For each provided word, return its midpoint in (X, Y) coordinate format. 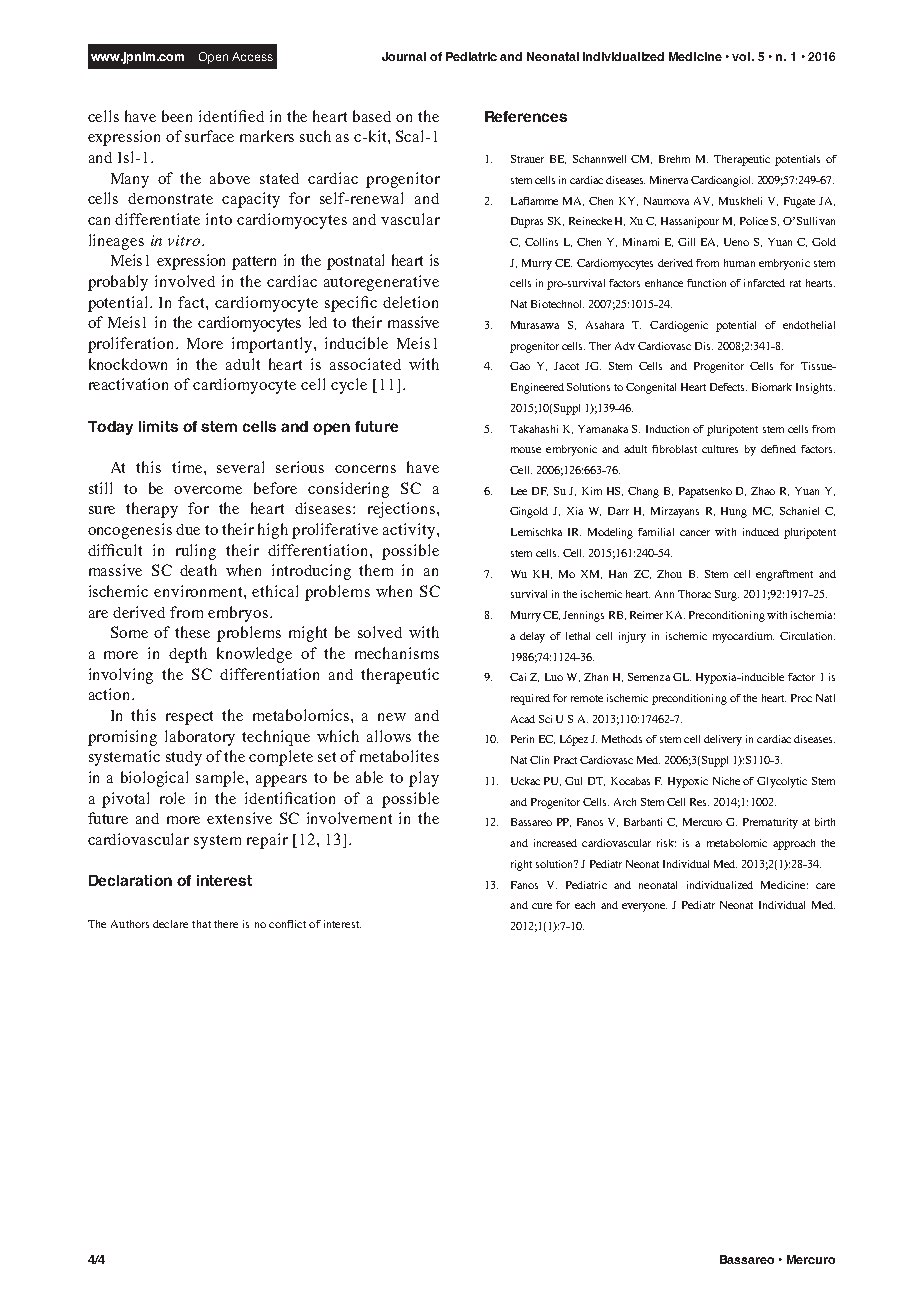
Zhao (763, 491)
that (201, 924)
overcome (208, 490)
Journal (404, 56)
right (521, 865)
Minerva (669, 180)
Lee (519, 491)
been (177, 116)
